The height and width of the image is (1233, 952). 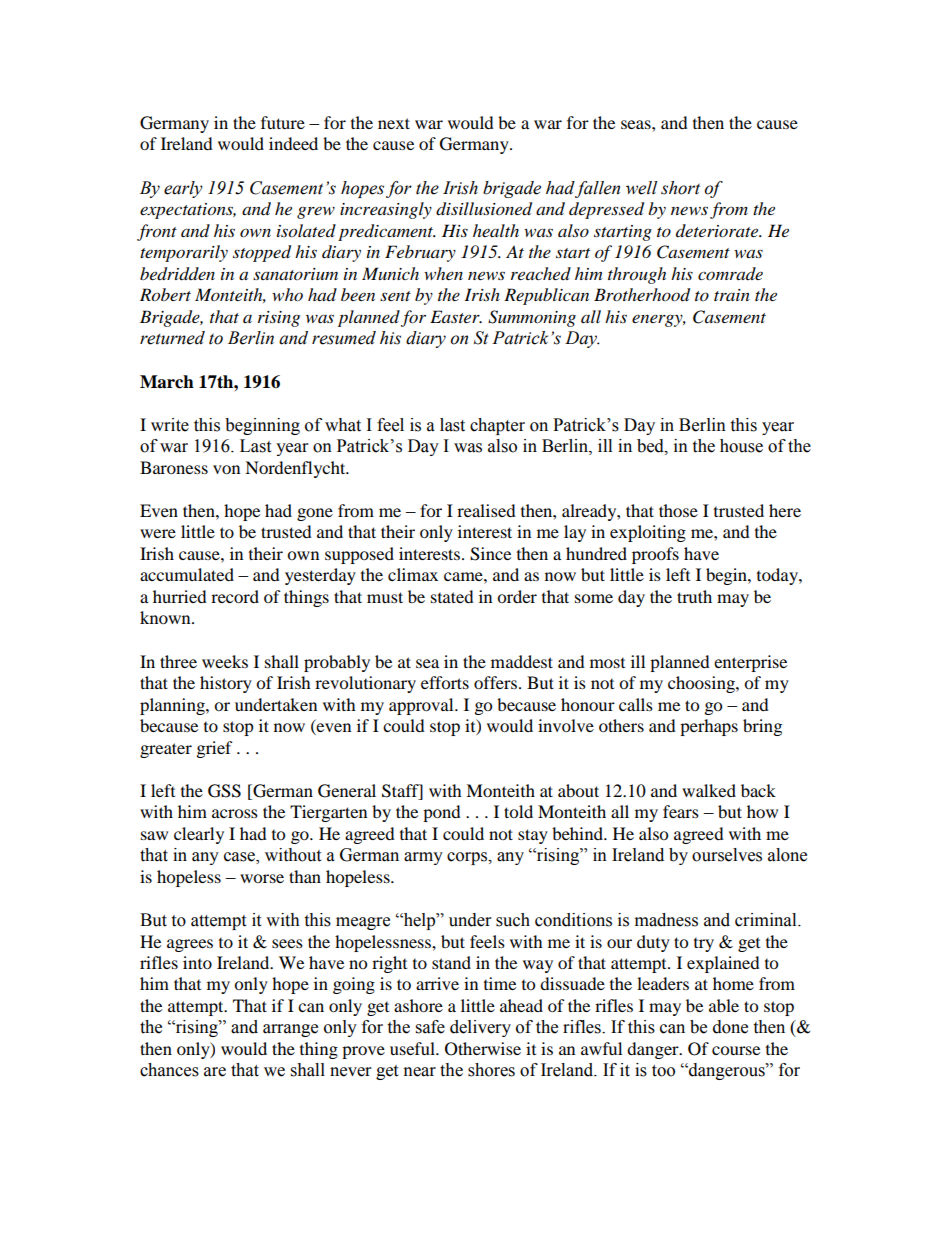 I want to click on indeed, so click(x=293, y=143).
